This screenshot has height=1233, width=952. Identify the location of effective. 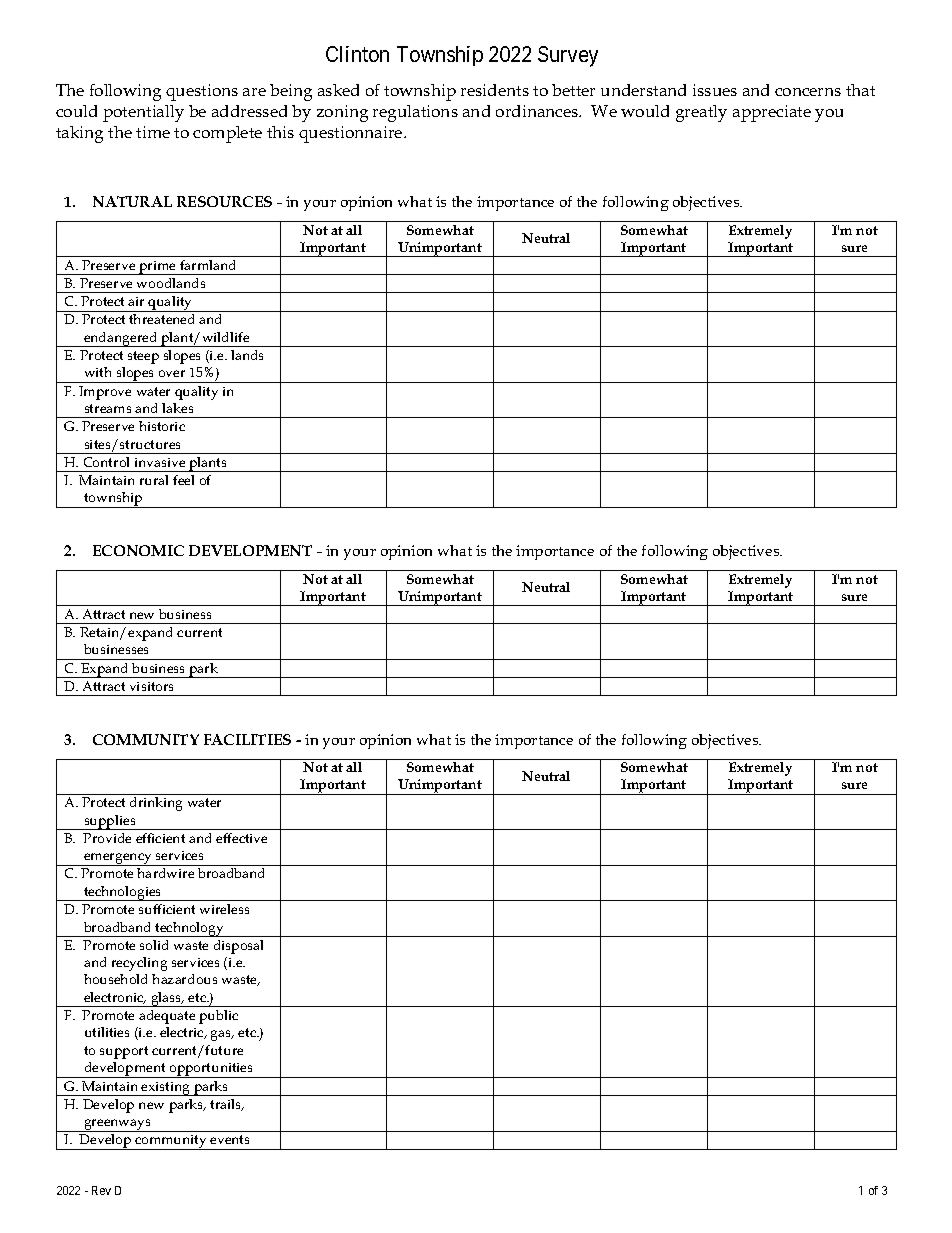
(241, 838).
